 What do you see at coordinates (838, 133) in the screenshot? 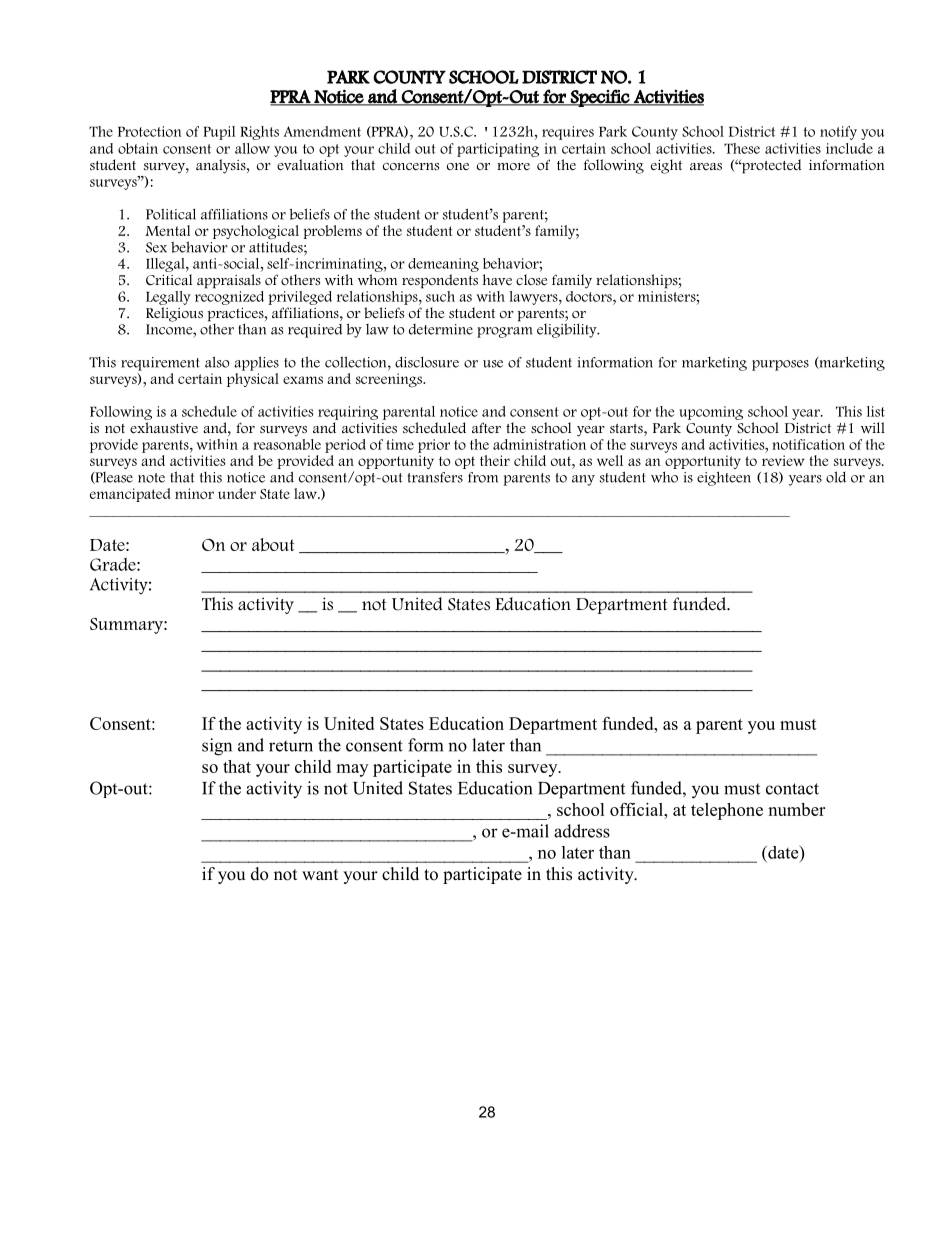
I see `notify` at bounding box center [838, 133].
